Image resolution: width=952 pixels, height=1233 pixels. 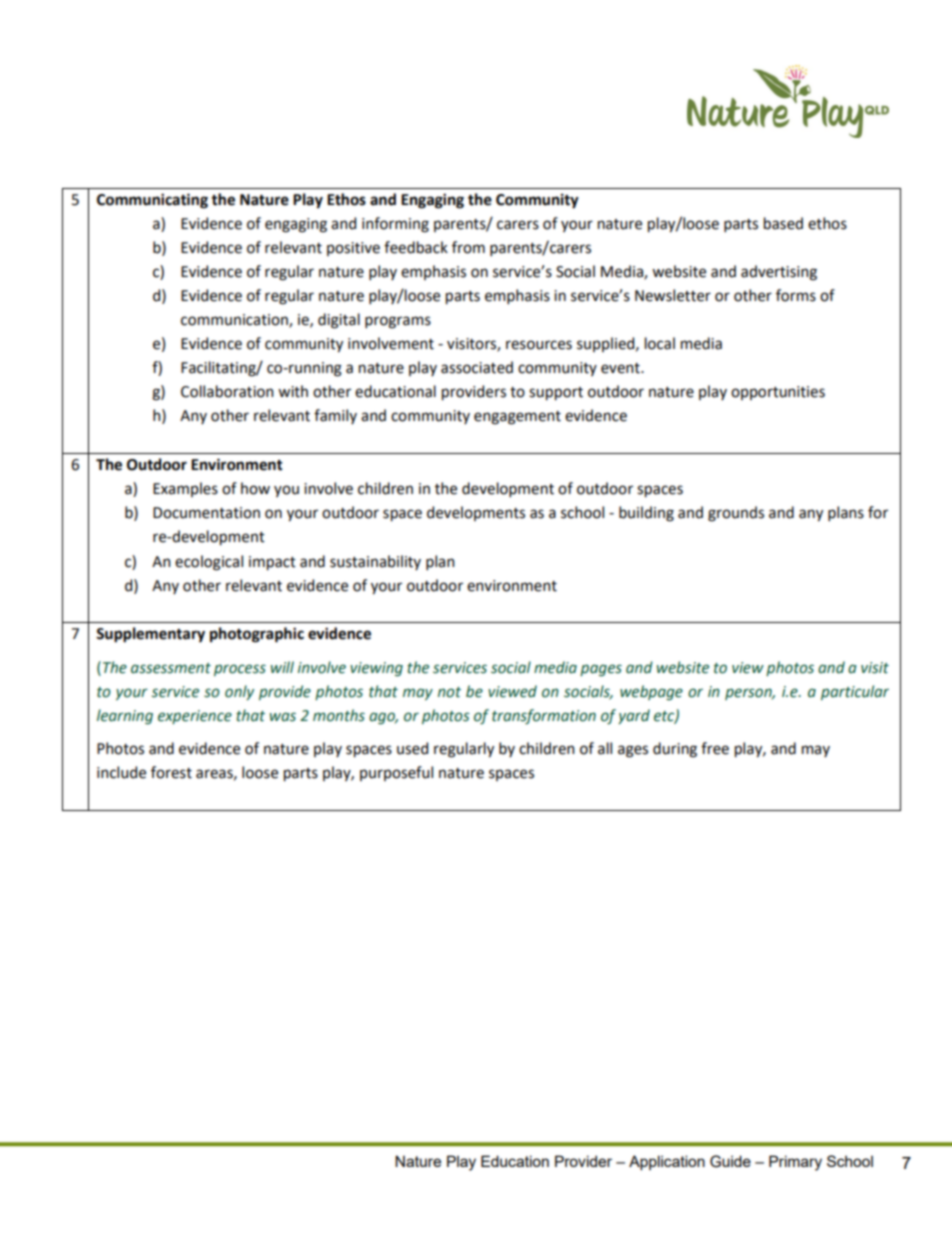 What do you see at coordinates (715, 748) in the page?
I see `free` at bounding box center [715, 748].
